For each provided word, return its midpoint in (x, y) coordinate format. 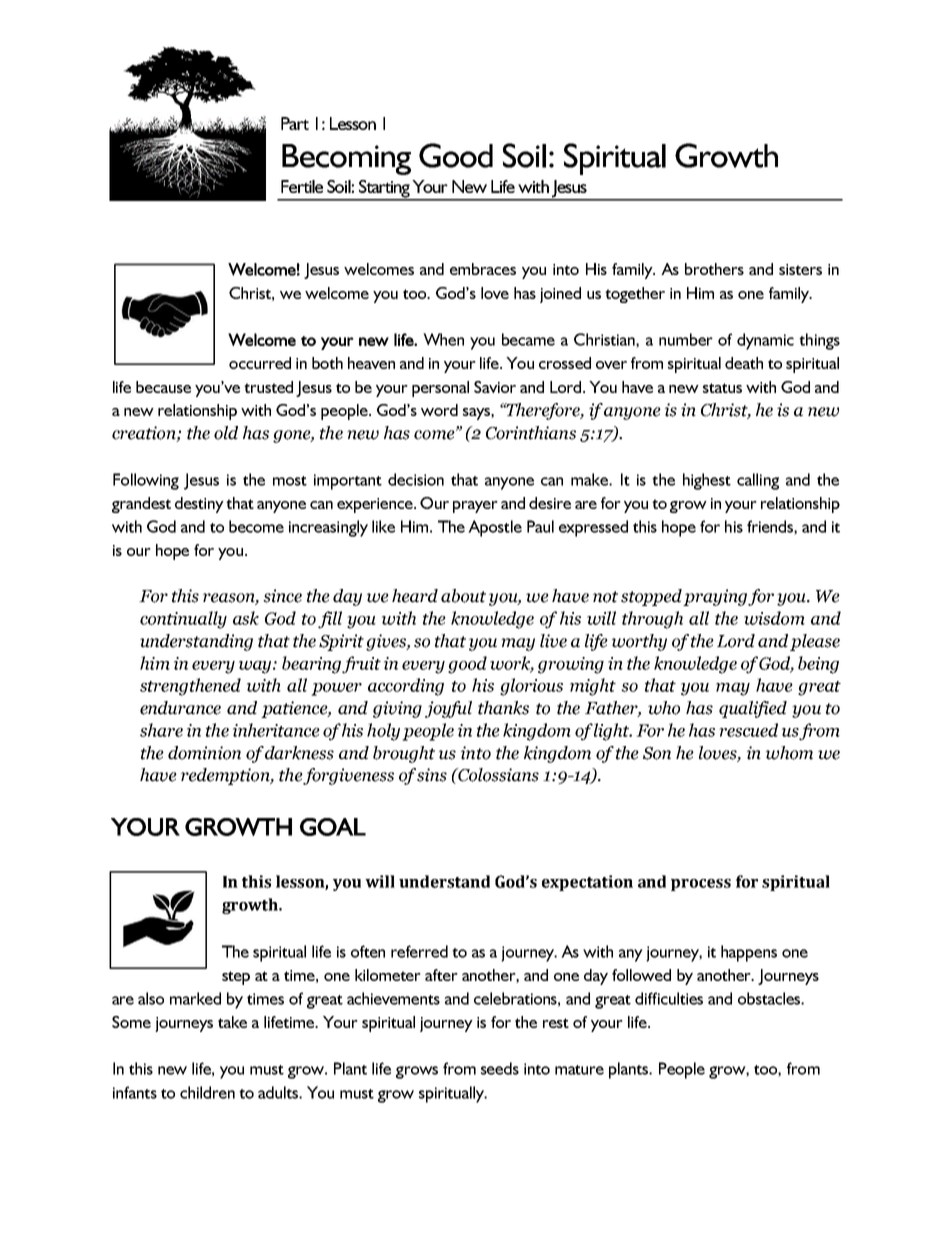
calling (758, 481)
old (226, 433)
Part (295, 123)
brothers (714, 269)
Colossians (497, 775)
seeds (500, 1068)
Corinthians (531, 433)
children (207, 1092)
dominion (204, 753)
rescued (748, 730)
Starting (384, 190)
